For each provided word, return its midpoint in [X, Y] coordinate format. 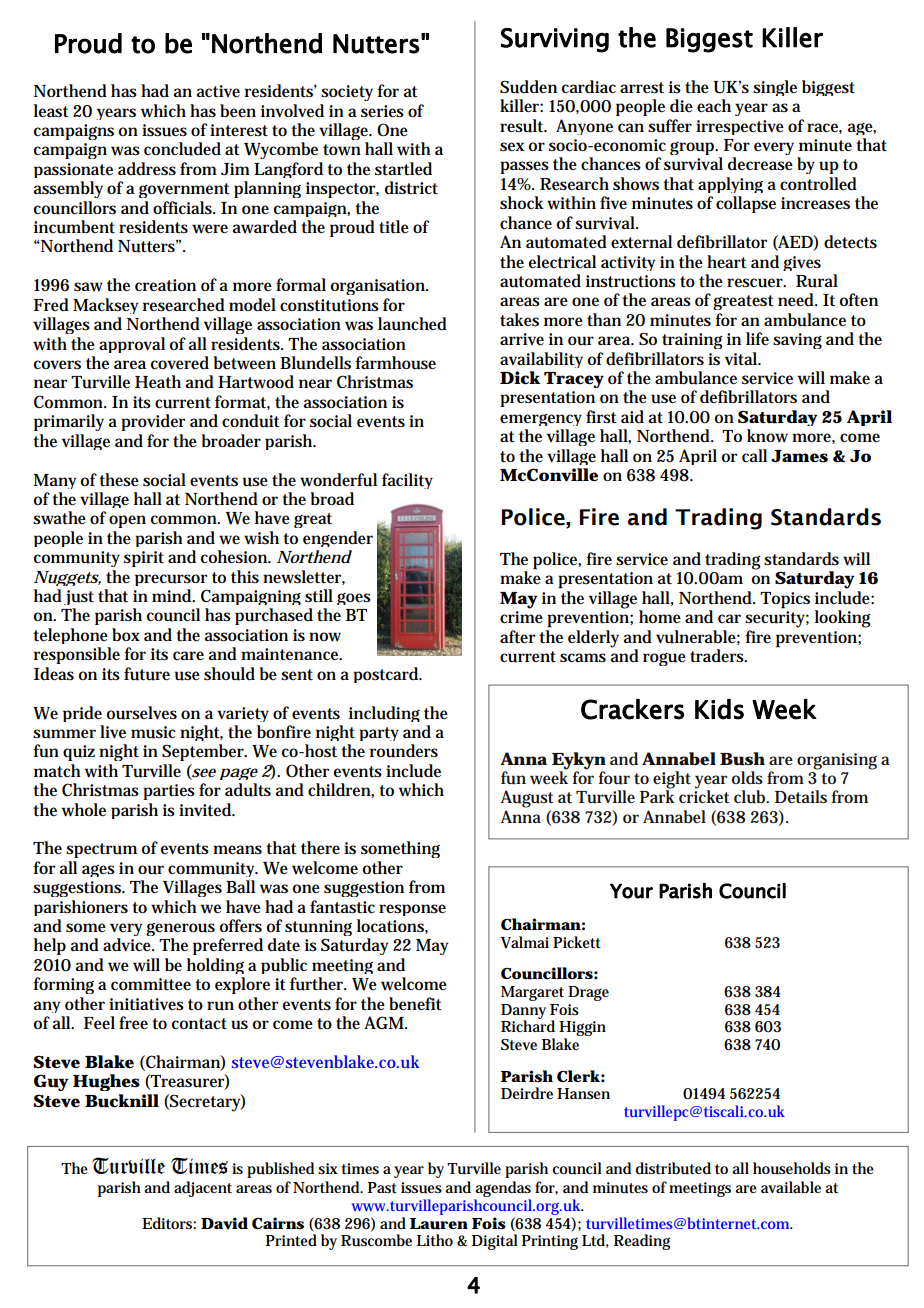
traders [718, 656]
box [126, 634]
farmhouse [395, 363]
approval [132, 345]
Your [631, 891]
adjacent [203, 1189]
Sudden [528, 87]
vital [742, 359]
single [775, 88]
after [517, 637]
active [218, 91]
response [412, 910]
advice [128, 945]
